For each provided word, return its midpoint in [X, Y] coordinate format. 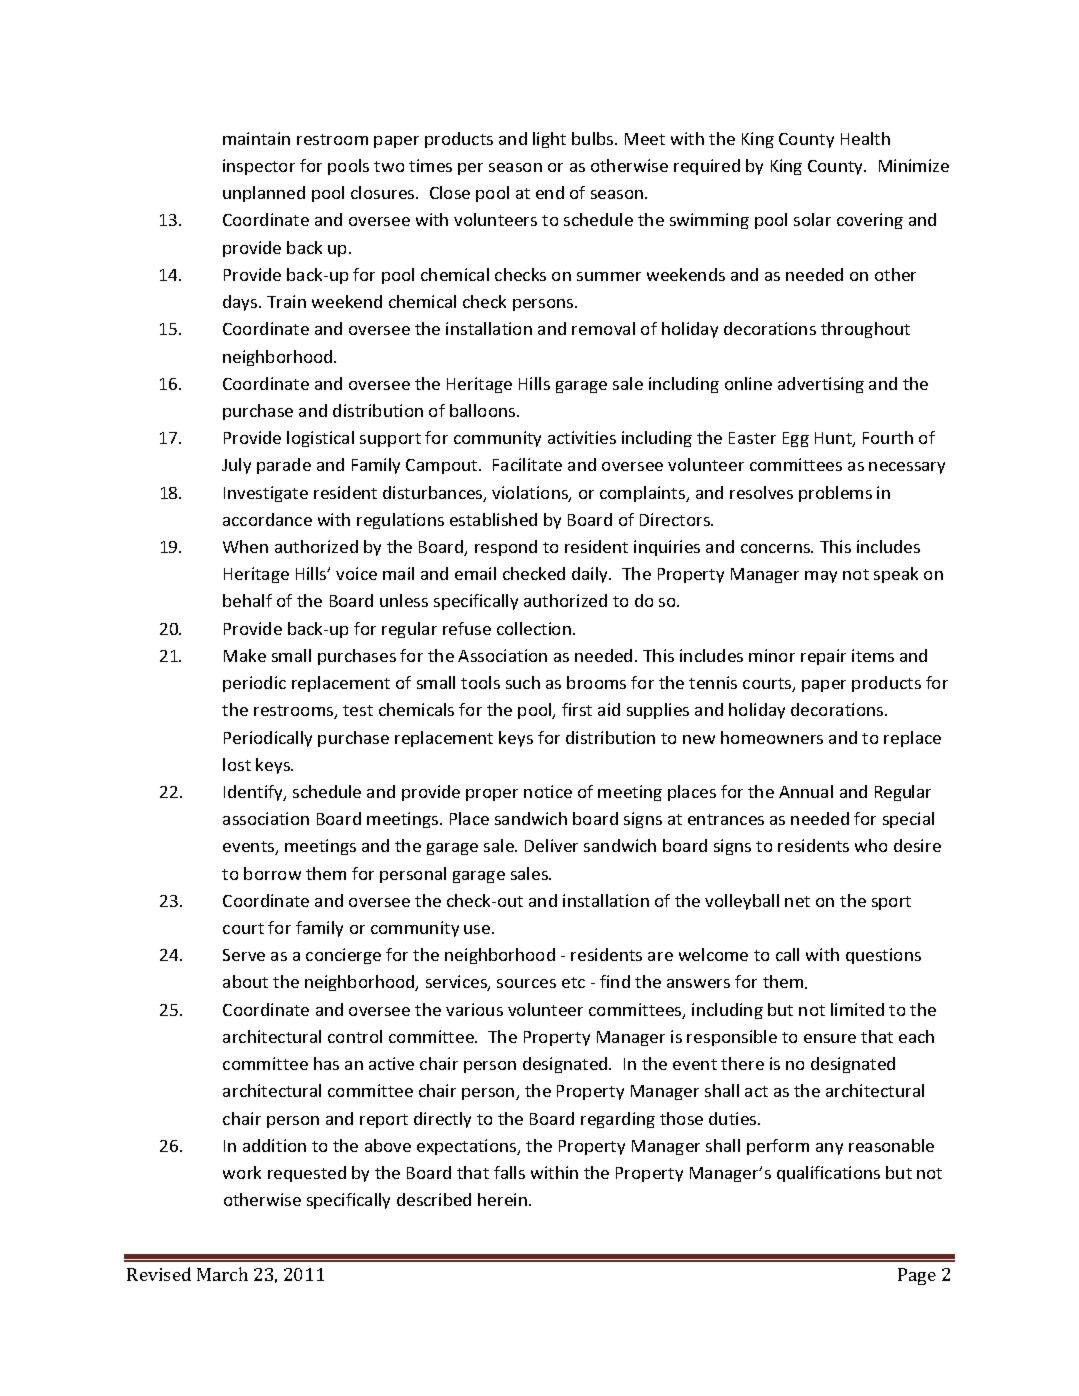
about [245, 981]
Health [865, 138]
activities [582, 437]
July [236, 466]
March [222, 1274]
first [577, 709]
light [549, 140]
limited [857, 1009]
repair [823, 657]
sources [526, 983]
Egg [796, 439]
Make [245, 655]
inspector [259, 167]
